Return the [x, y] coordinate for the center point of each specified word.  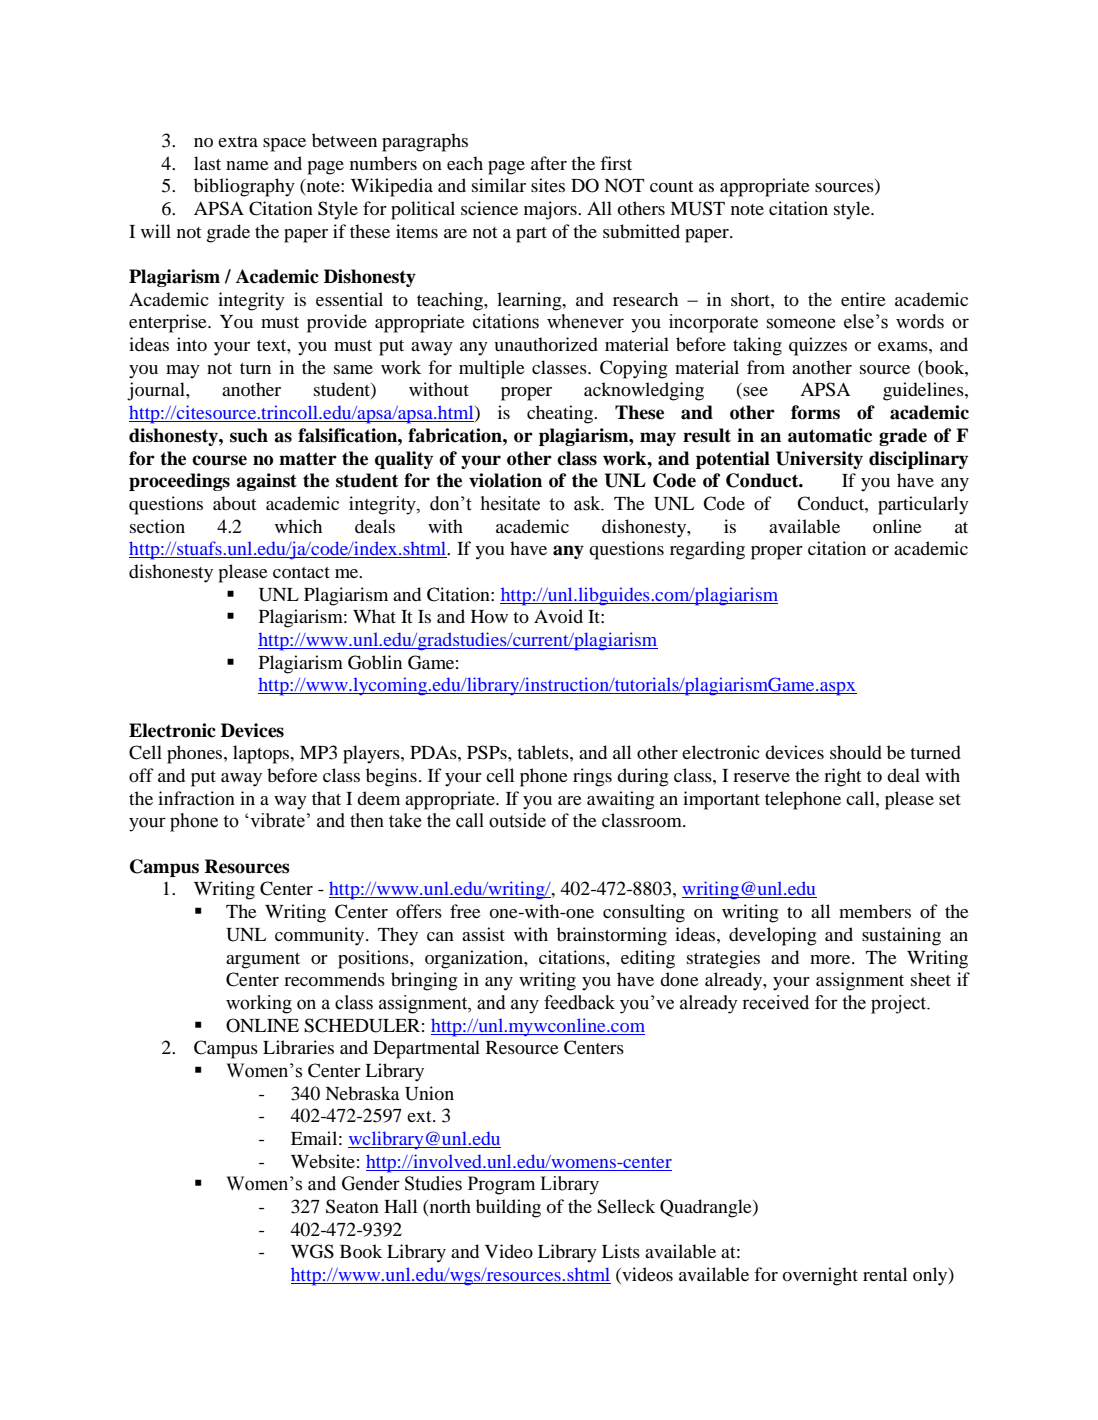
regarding [707, 550]
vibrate [276, 820]
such [249, 435]
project [900, 1004]
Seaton [352, 1206]
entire [863, 299]
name [247, 165]
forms [815, 412]
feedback [579, 1002]
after [549, 163]
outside [517, 820]
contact [301, 573]
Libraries [298, 1047]
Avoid [558, 616]
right [842, 777]
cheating [561, 414]
